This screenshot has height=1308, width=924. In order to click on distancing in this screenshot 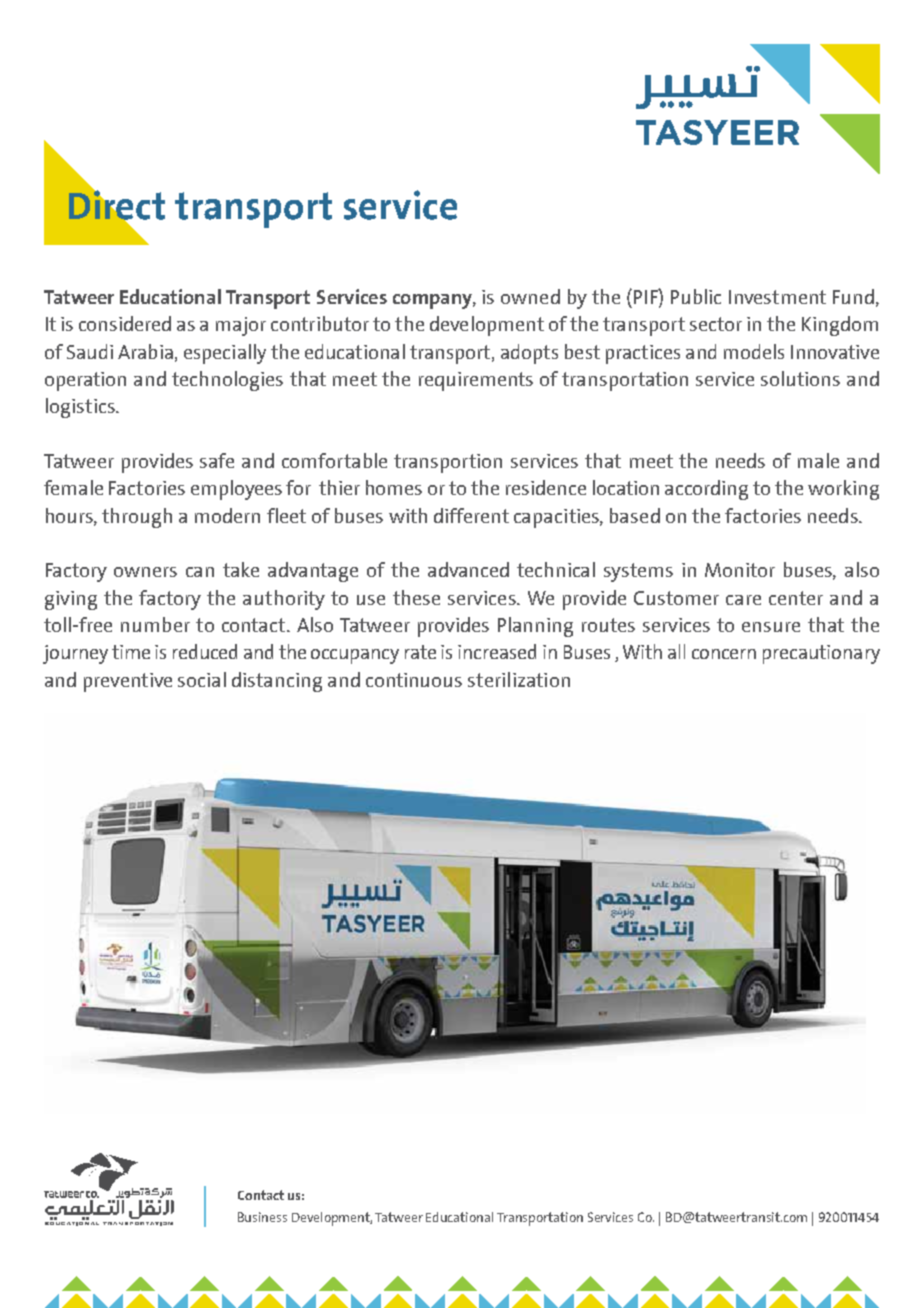, I will do `click(277, 682)`.
